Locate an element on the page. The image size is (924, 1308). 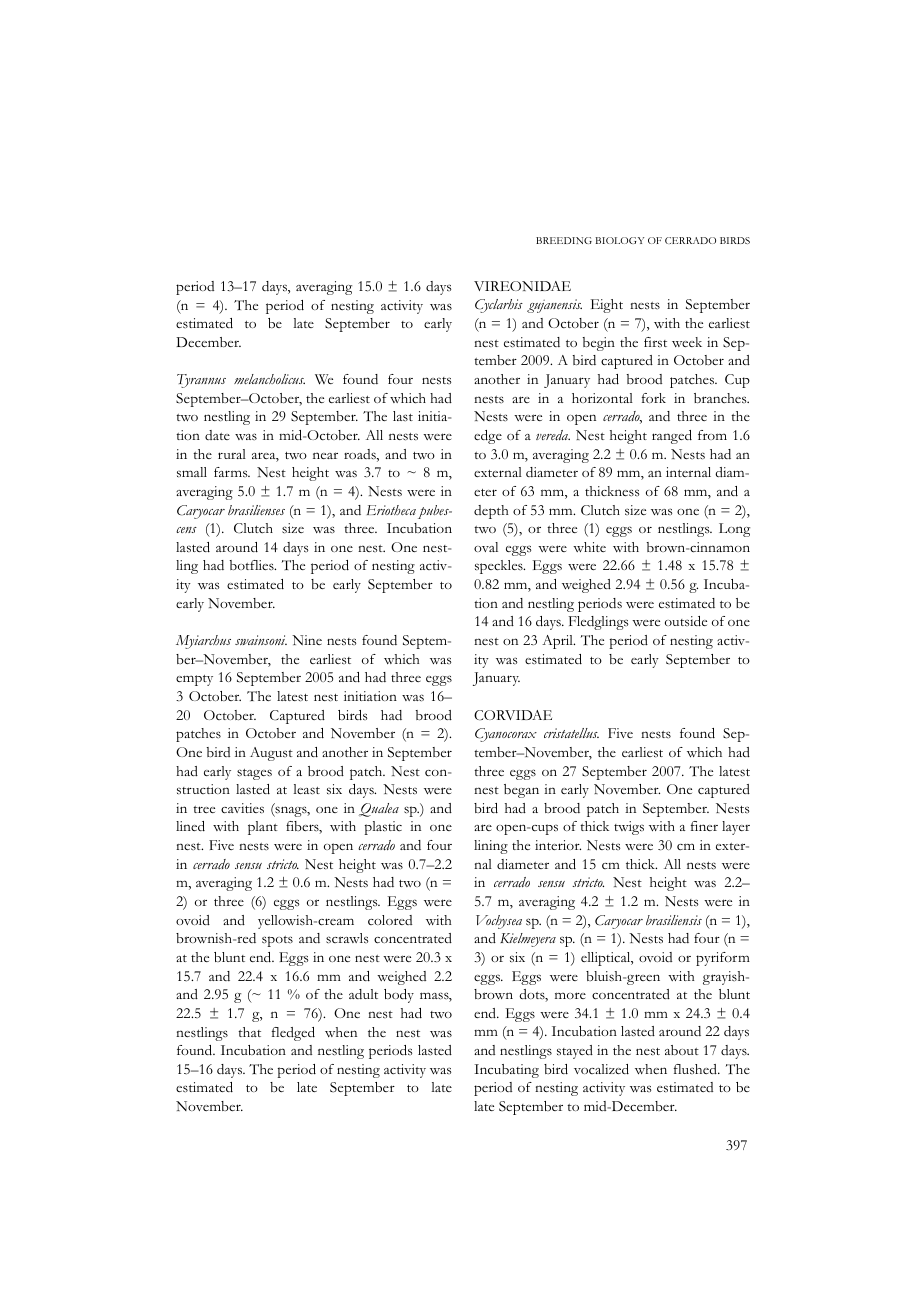
depth is located at coordinates (491, 512).
